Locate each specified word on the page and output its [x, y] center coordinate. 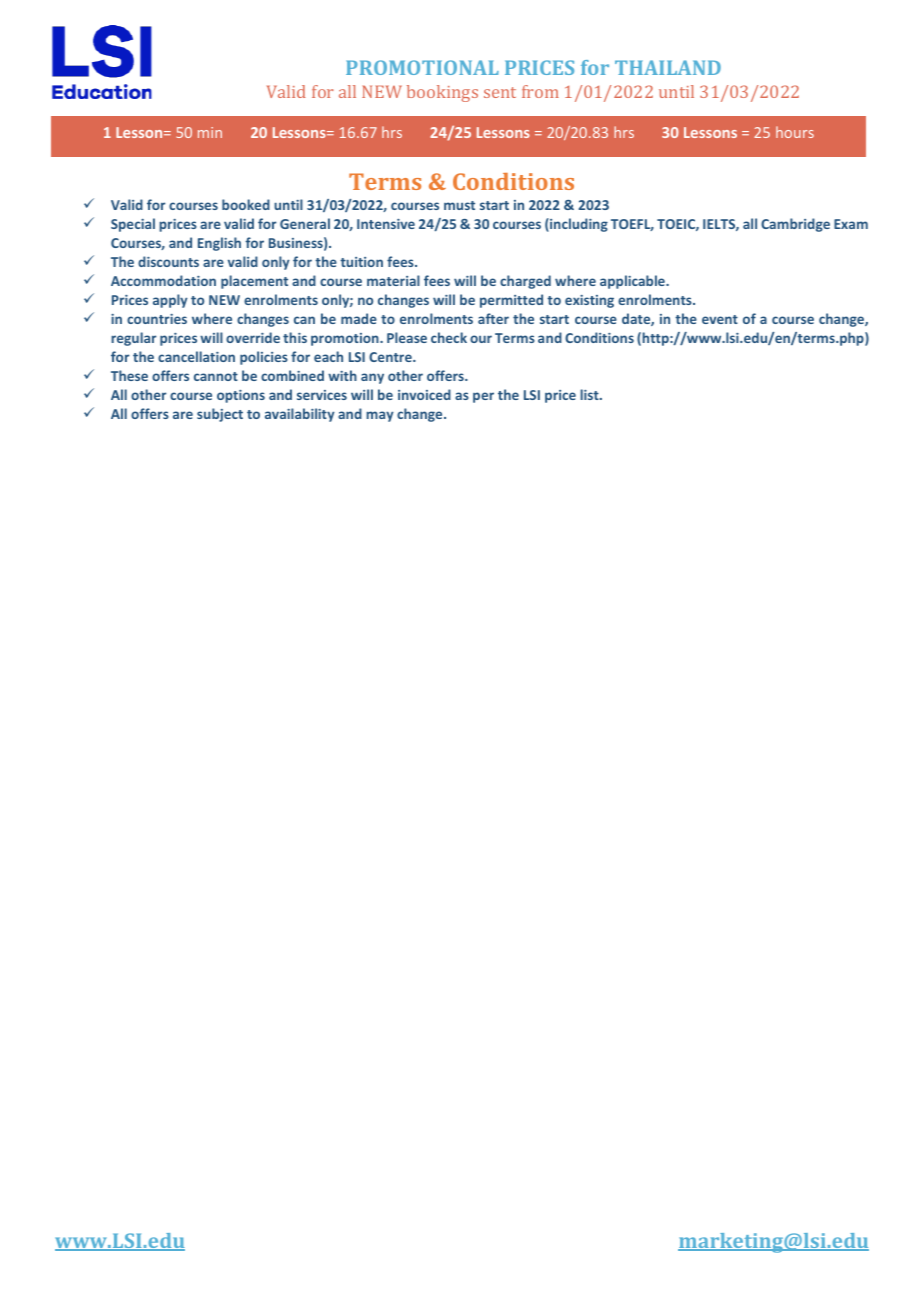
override [253, 337]
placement [254, 282]
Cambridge [795, 225]
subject [220, 415]
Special [133, 225]
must [459, 205]
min [210, 132]
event [720, 319]
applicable [633, 282]
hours [795, 132]
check [449, 337]
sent [500, 92]
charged [525, 282]
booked [246, 204]
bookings [442, 93]
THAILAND [668, 67]
